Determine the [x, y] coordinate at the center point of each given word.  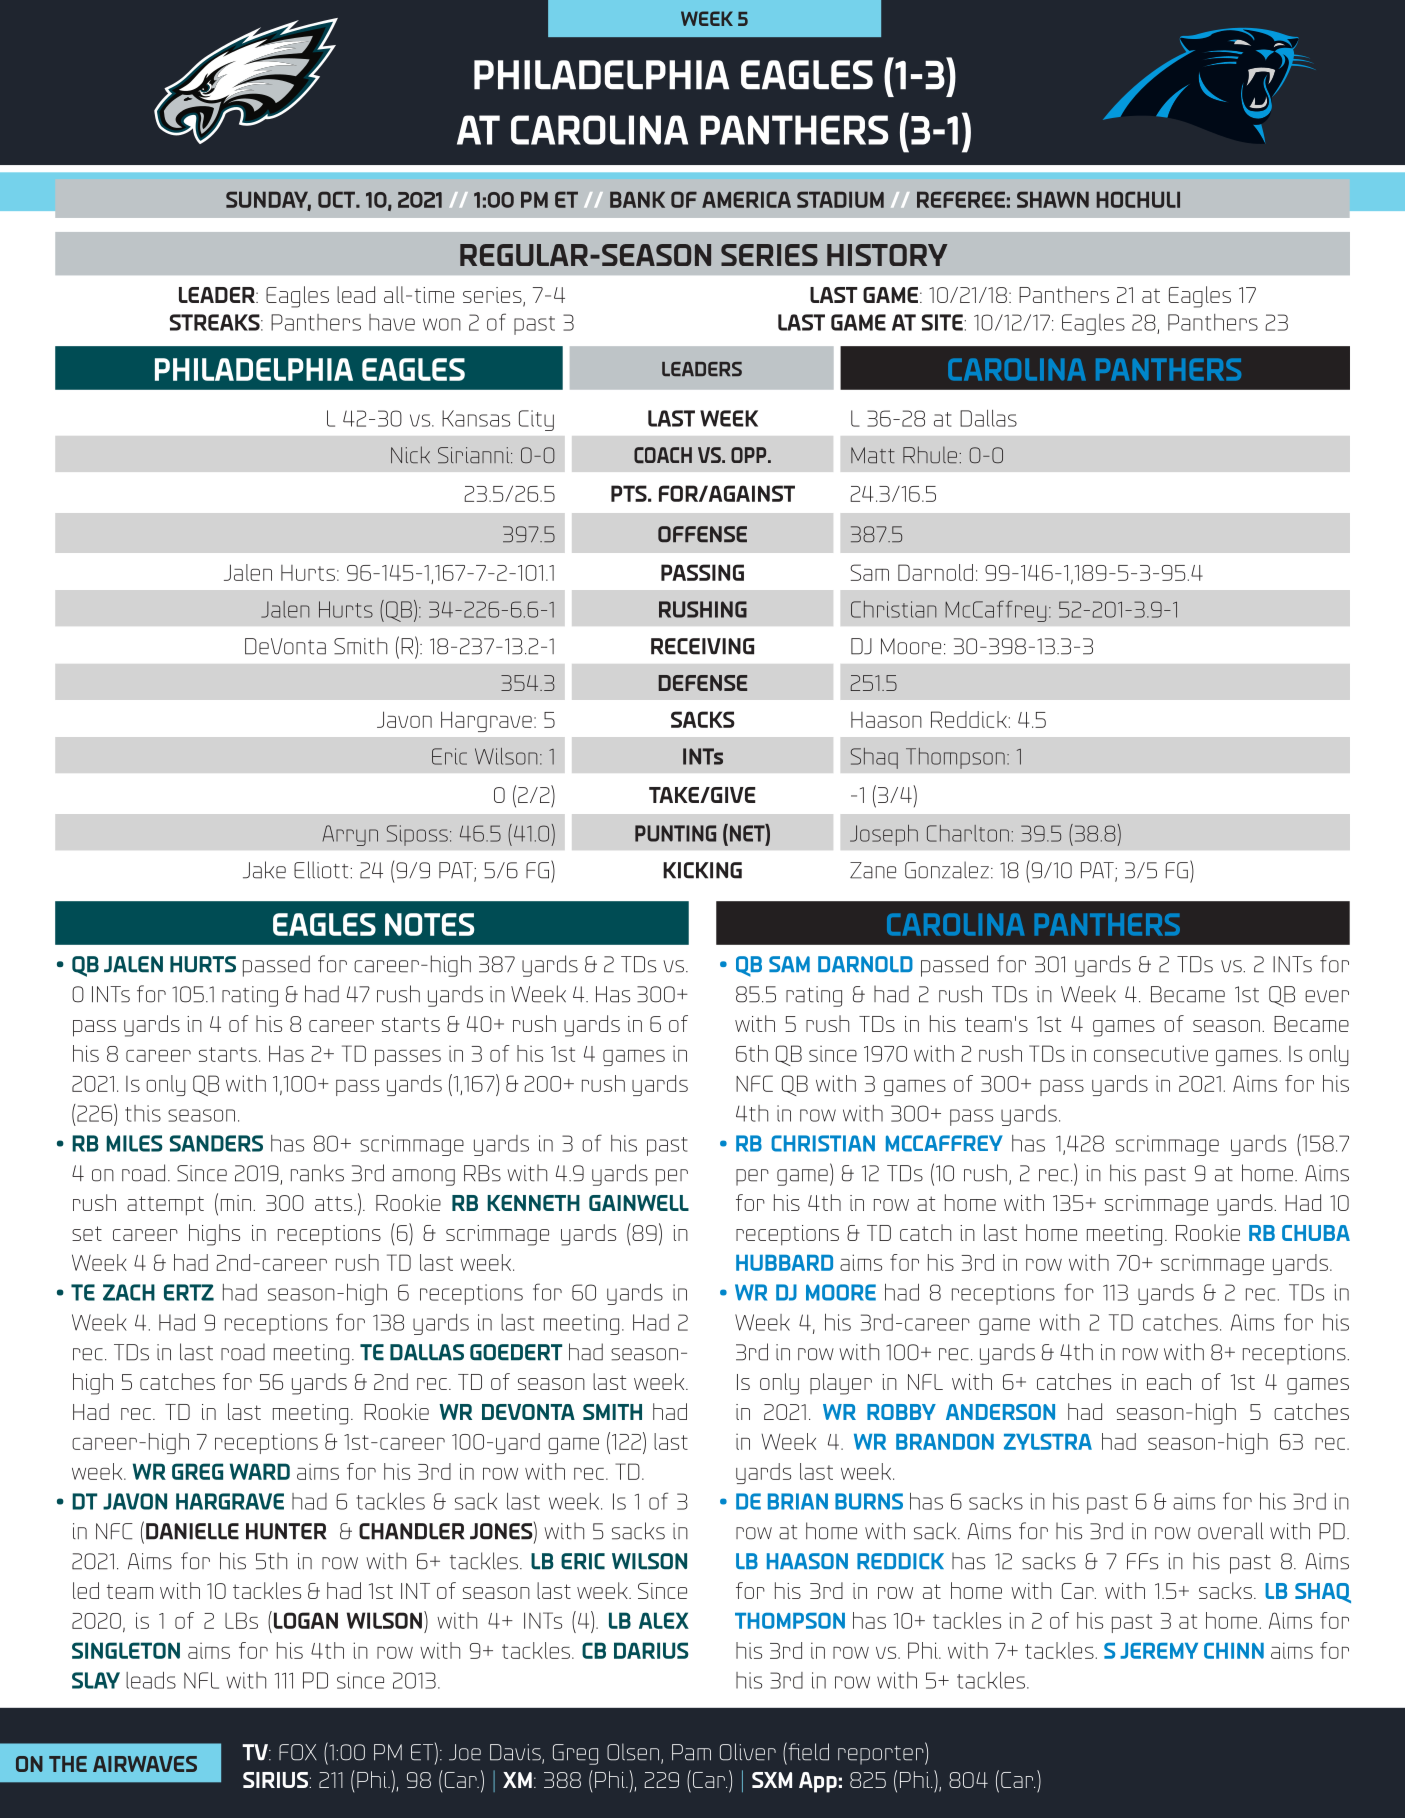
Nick [410, 454]
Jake [264, 870]
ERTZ [189, 1292]
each [1169, 1381]
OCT [337, 199]
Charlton [968, 833]
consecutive [1151, 1053]
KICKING [702, 870]
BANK [637, 199]
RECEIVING [702, 646]
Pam [691, 1752]
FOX [298, 1752]
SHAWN [1053, 199]
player [841, 1384]
